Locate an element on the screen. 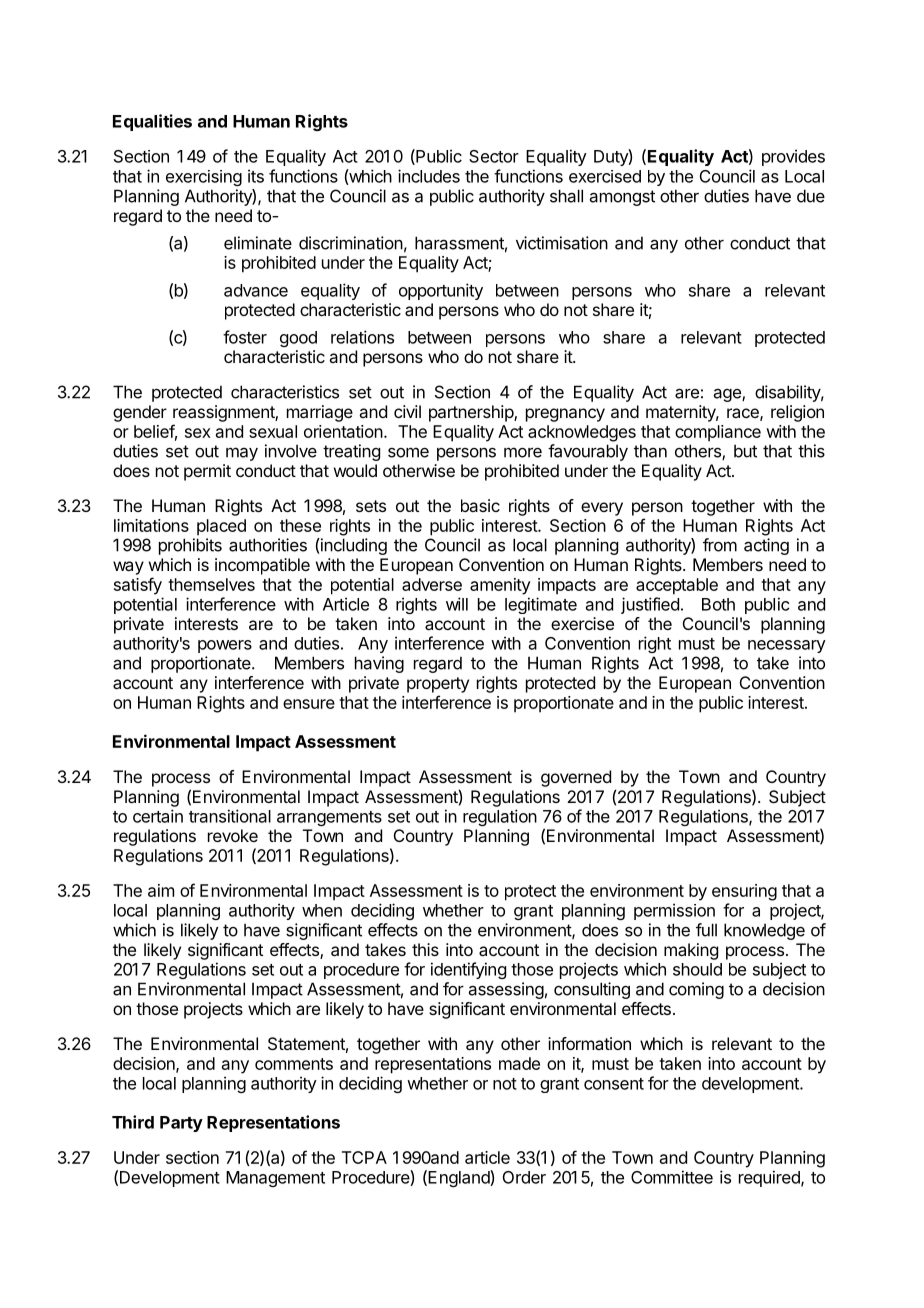 This screenshot has height=1308, width=924. provides is located at coordinates (793, 157).
